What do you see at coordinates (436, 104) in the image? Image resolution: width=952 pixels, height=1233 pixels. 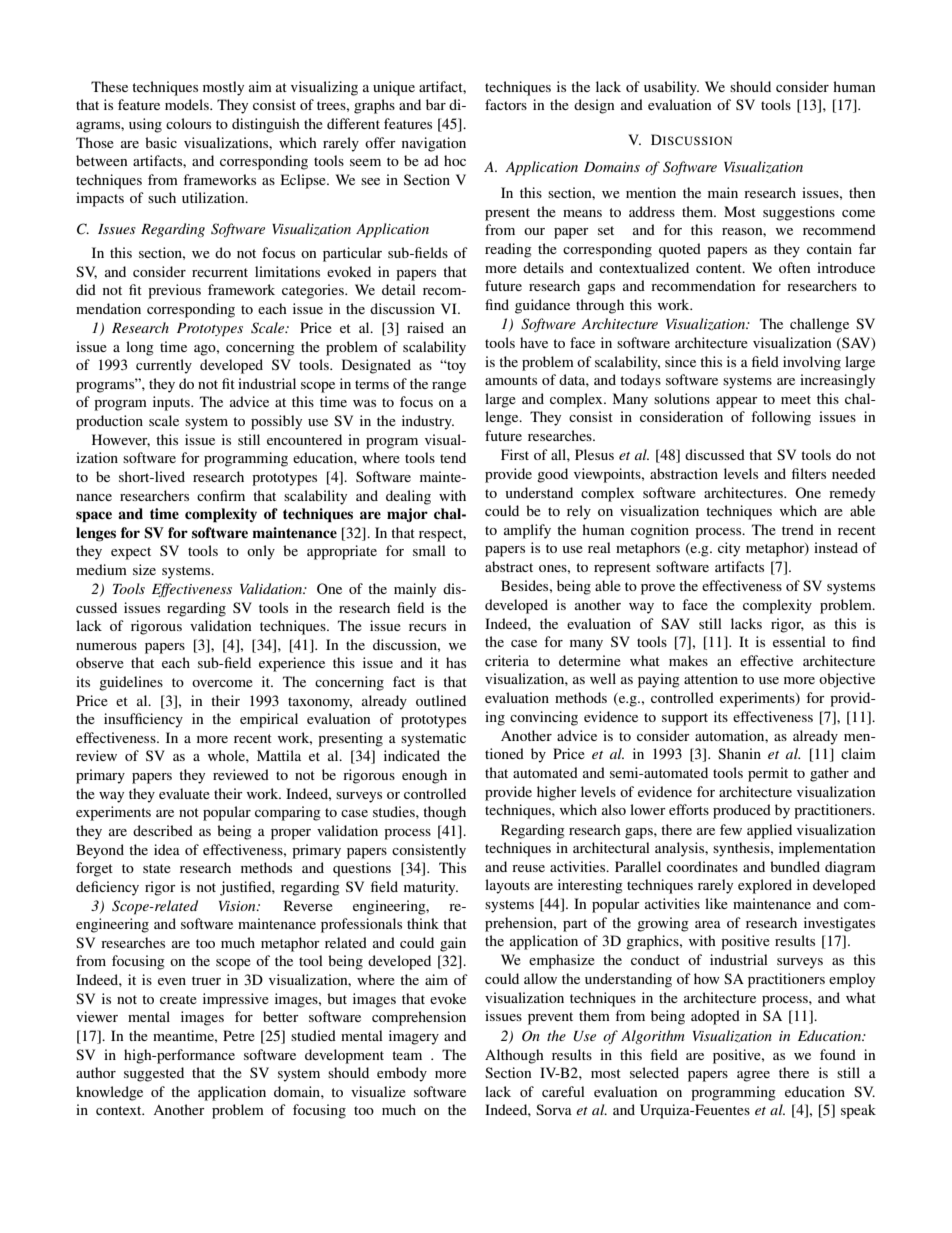 I see `bar` at bounding box center [436, 104].
